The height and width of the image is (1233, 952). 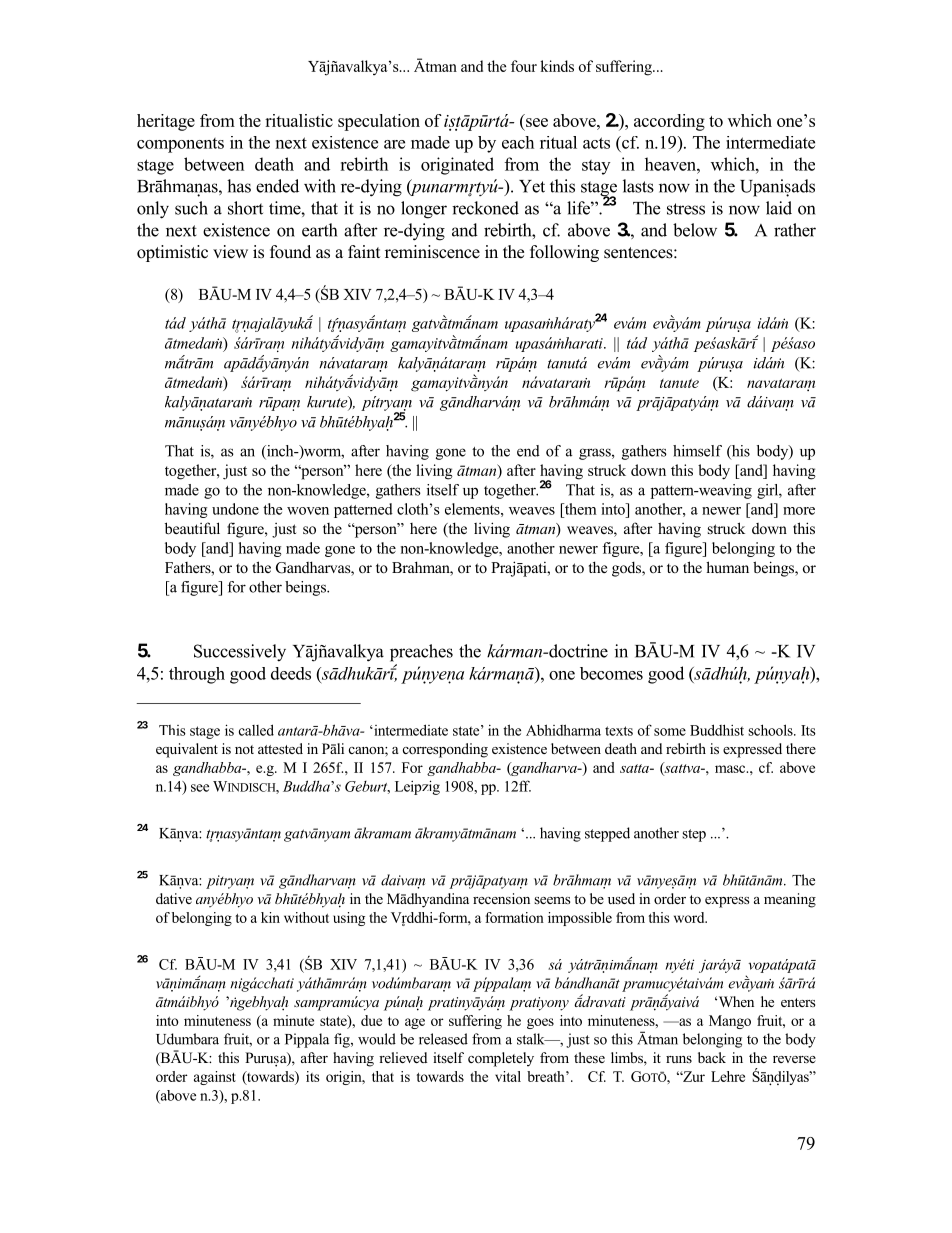 What do you see at coordinates (524, 66) in the image?
I see `four` at bounding box center [524, 66].
